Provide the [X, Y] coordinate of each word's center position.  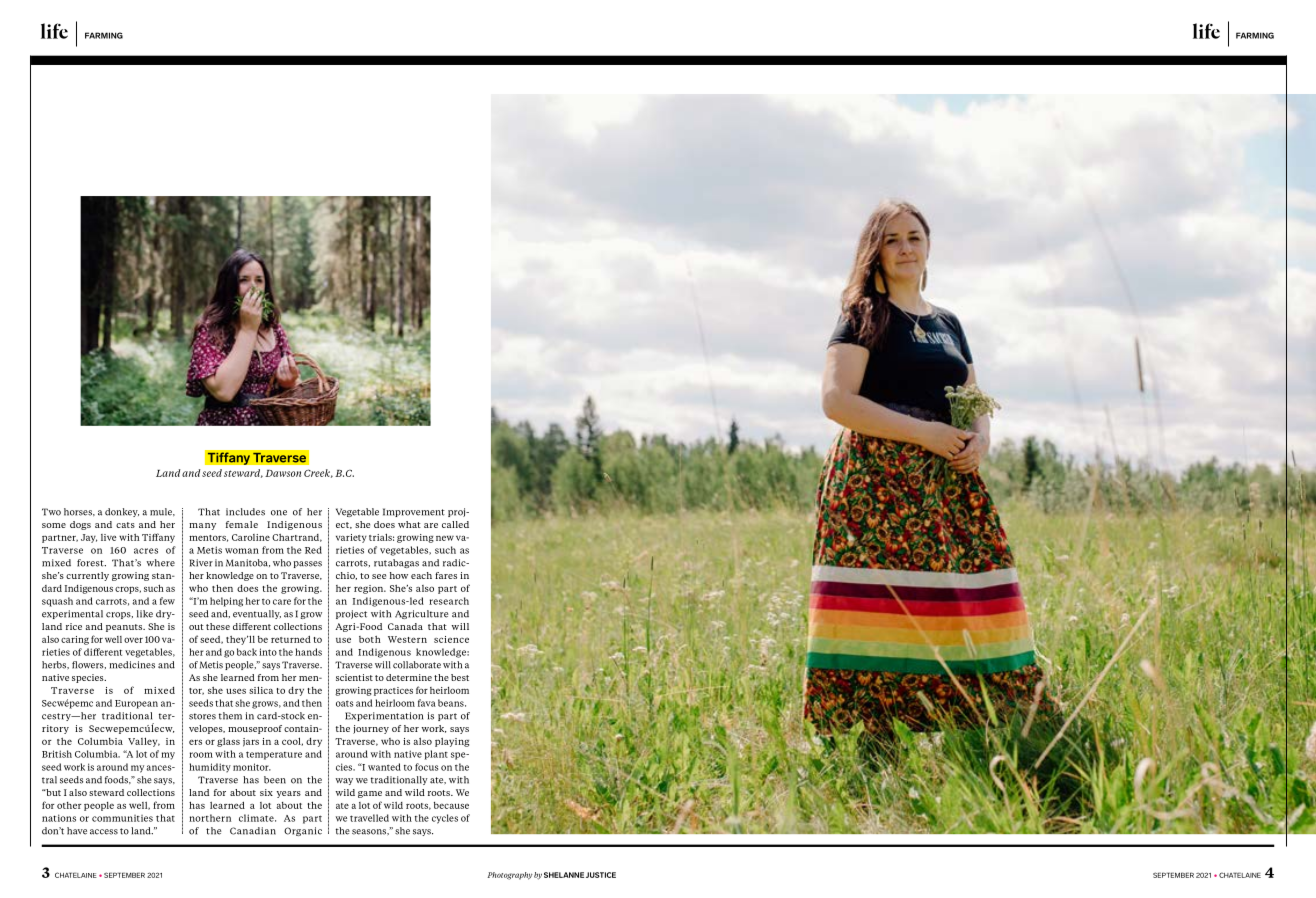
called [455, 524]
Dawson [283, 473]
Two [51, 512]
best [460, 677]
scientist [354, 677]
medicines [132, 665]
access [104, 832]
